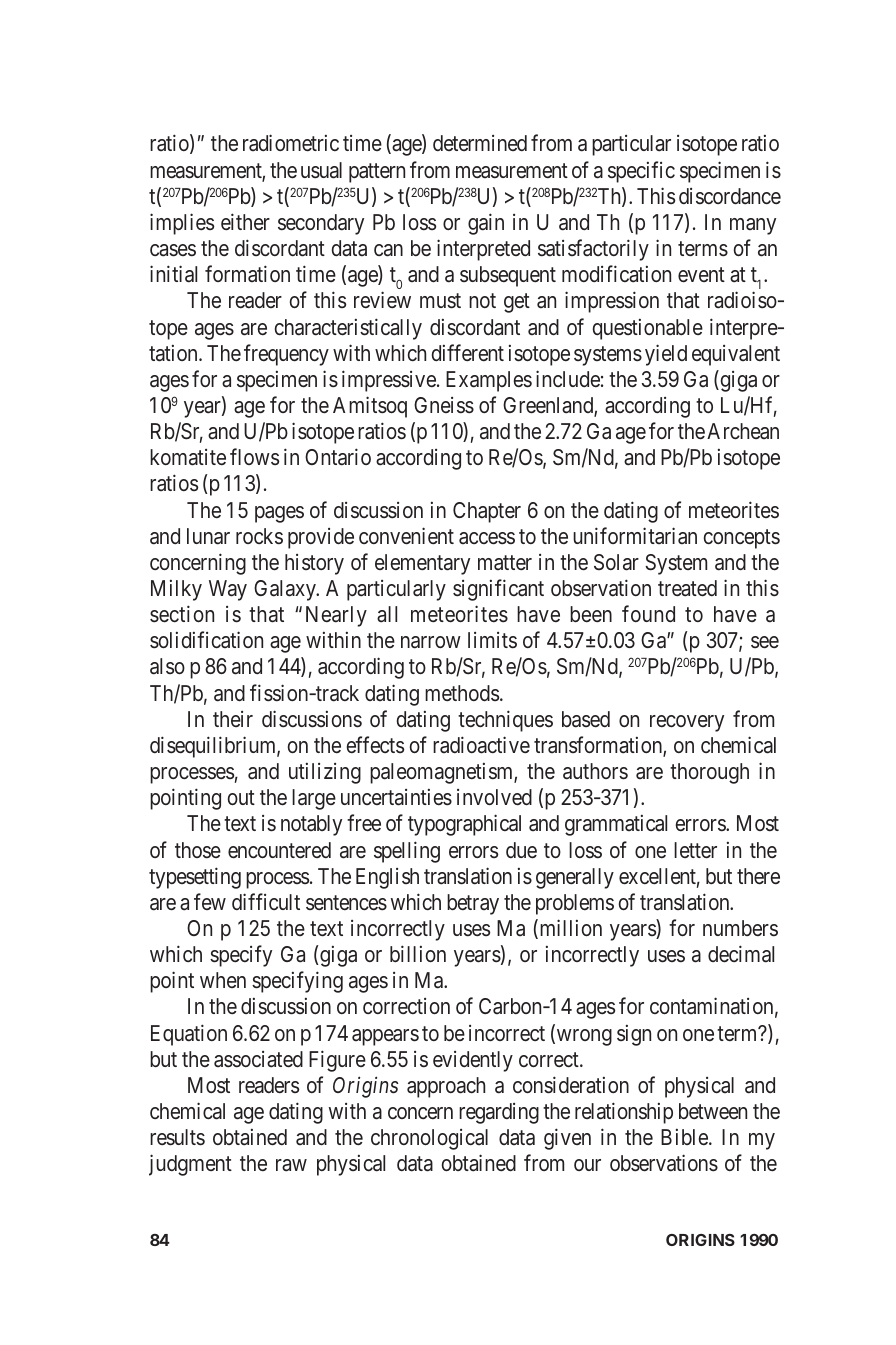 This screenshot has height=1345, width=896. What do you see at coordinates (444, 405) in the screenshot?
I see `Gneiss` at bounding box center [444, 405].
